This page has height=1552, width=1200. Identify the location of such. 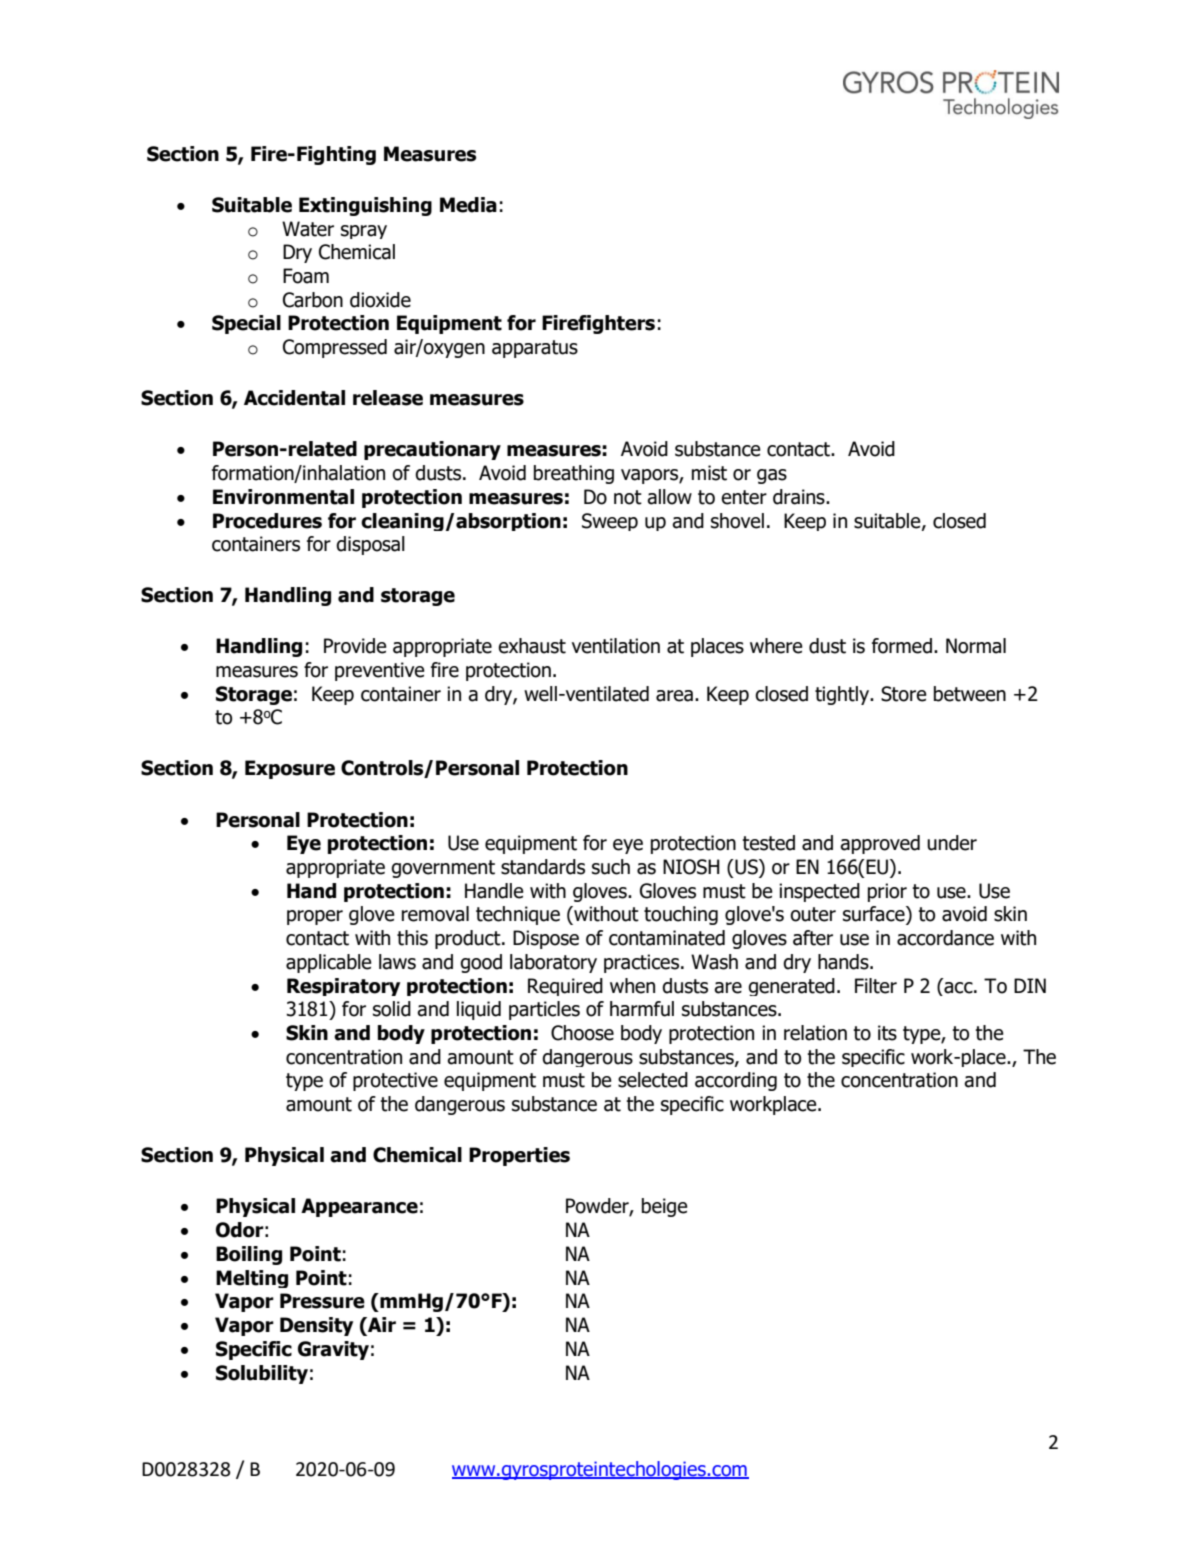
(611, 867).
